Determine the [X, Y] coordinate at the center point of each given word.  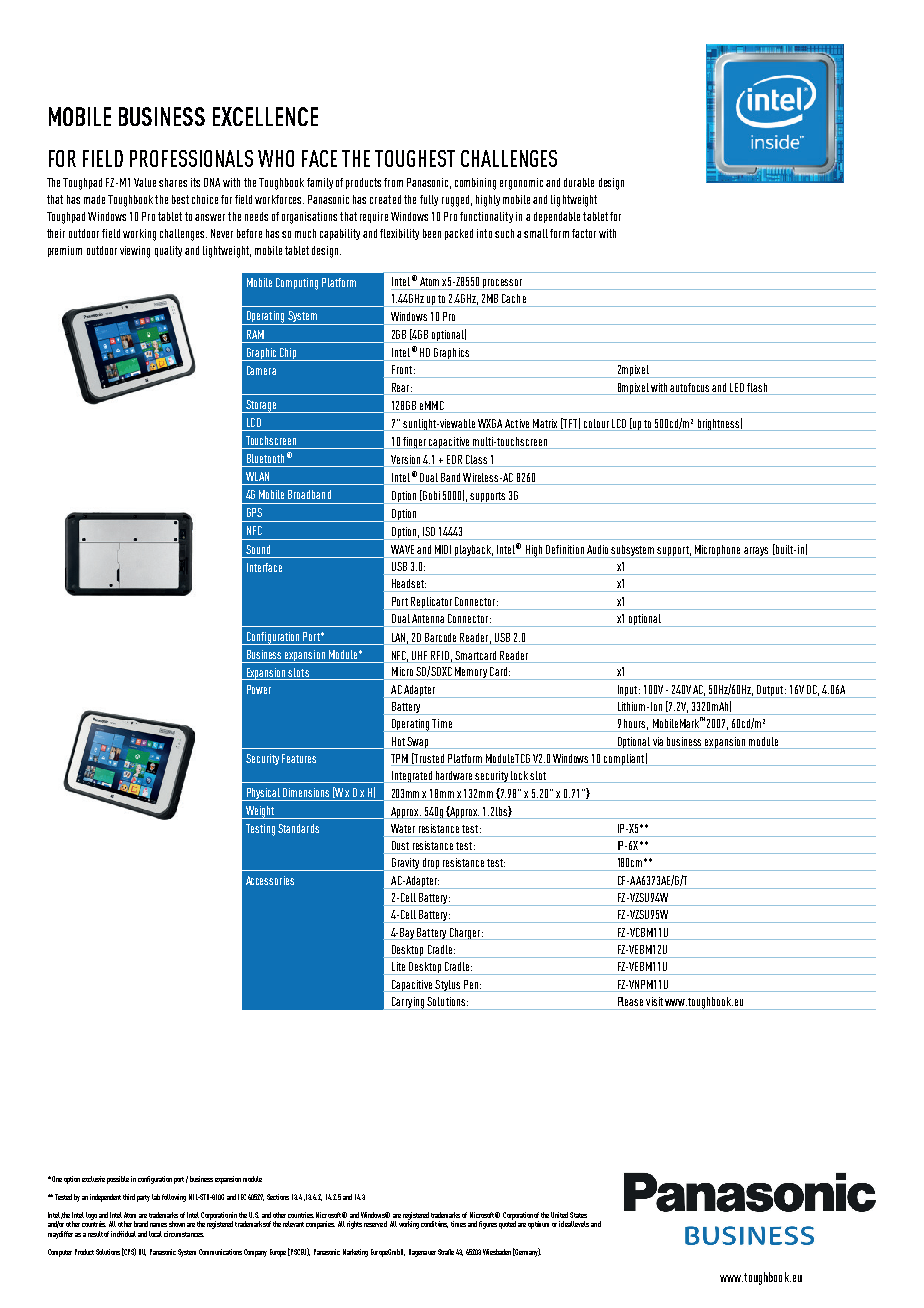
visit [654, 1001]
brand [141, 1224]
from [393, 182]
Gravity [405, 864]
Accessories [270, 880]
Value [145, 182]
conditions [434, 1224]
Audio [597, 549]
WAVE [402, 549]
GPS [254, 512]
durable [579, 182]
